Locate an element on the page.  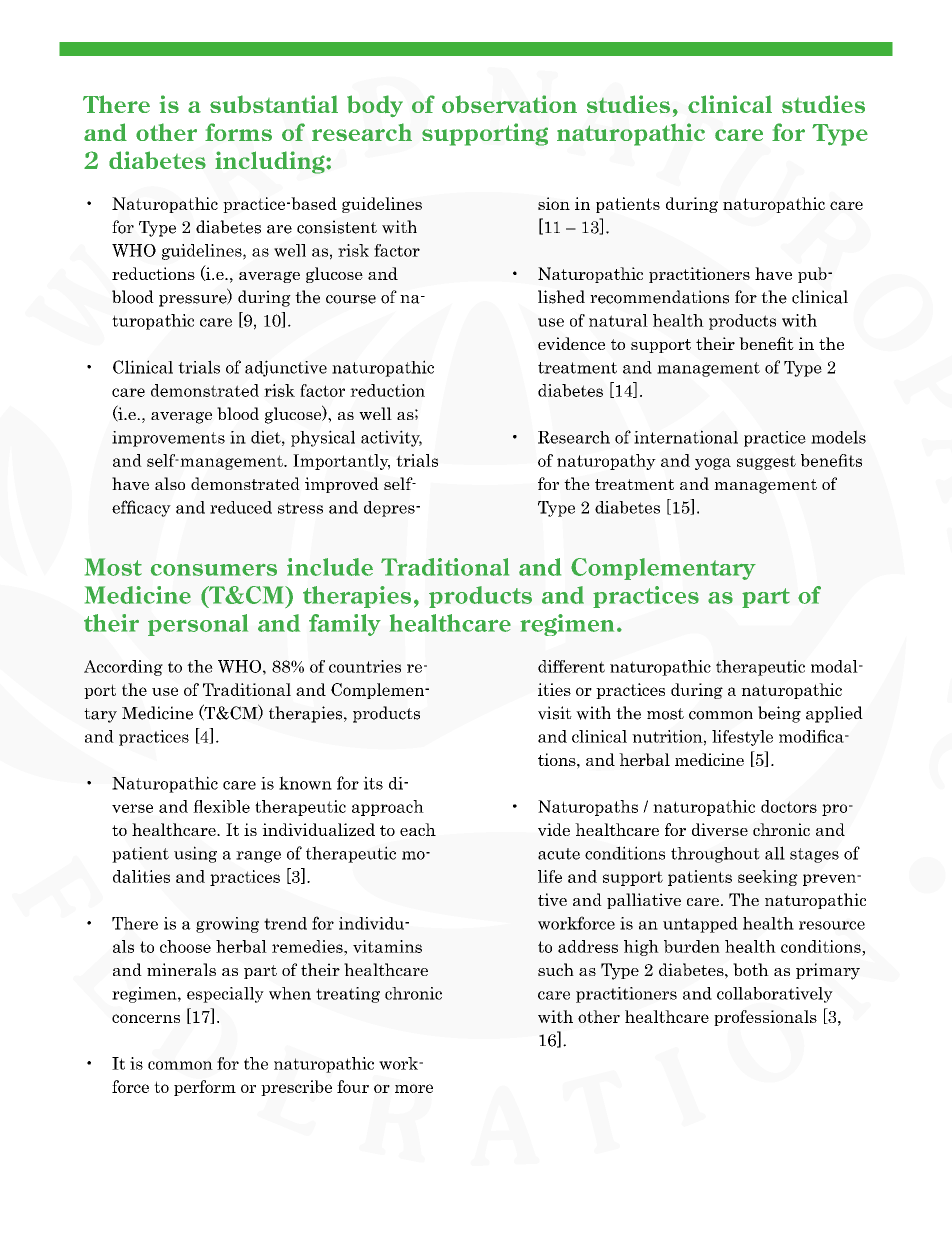
perform is located at coordinates (205, 1088).
